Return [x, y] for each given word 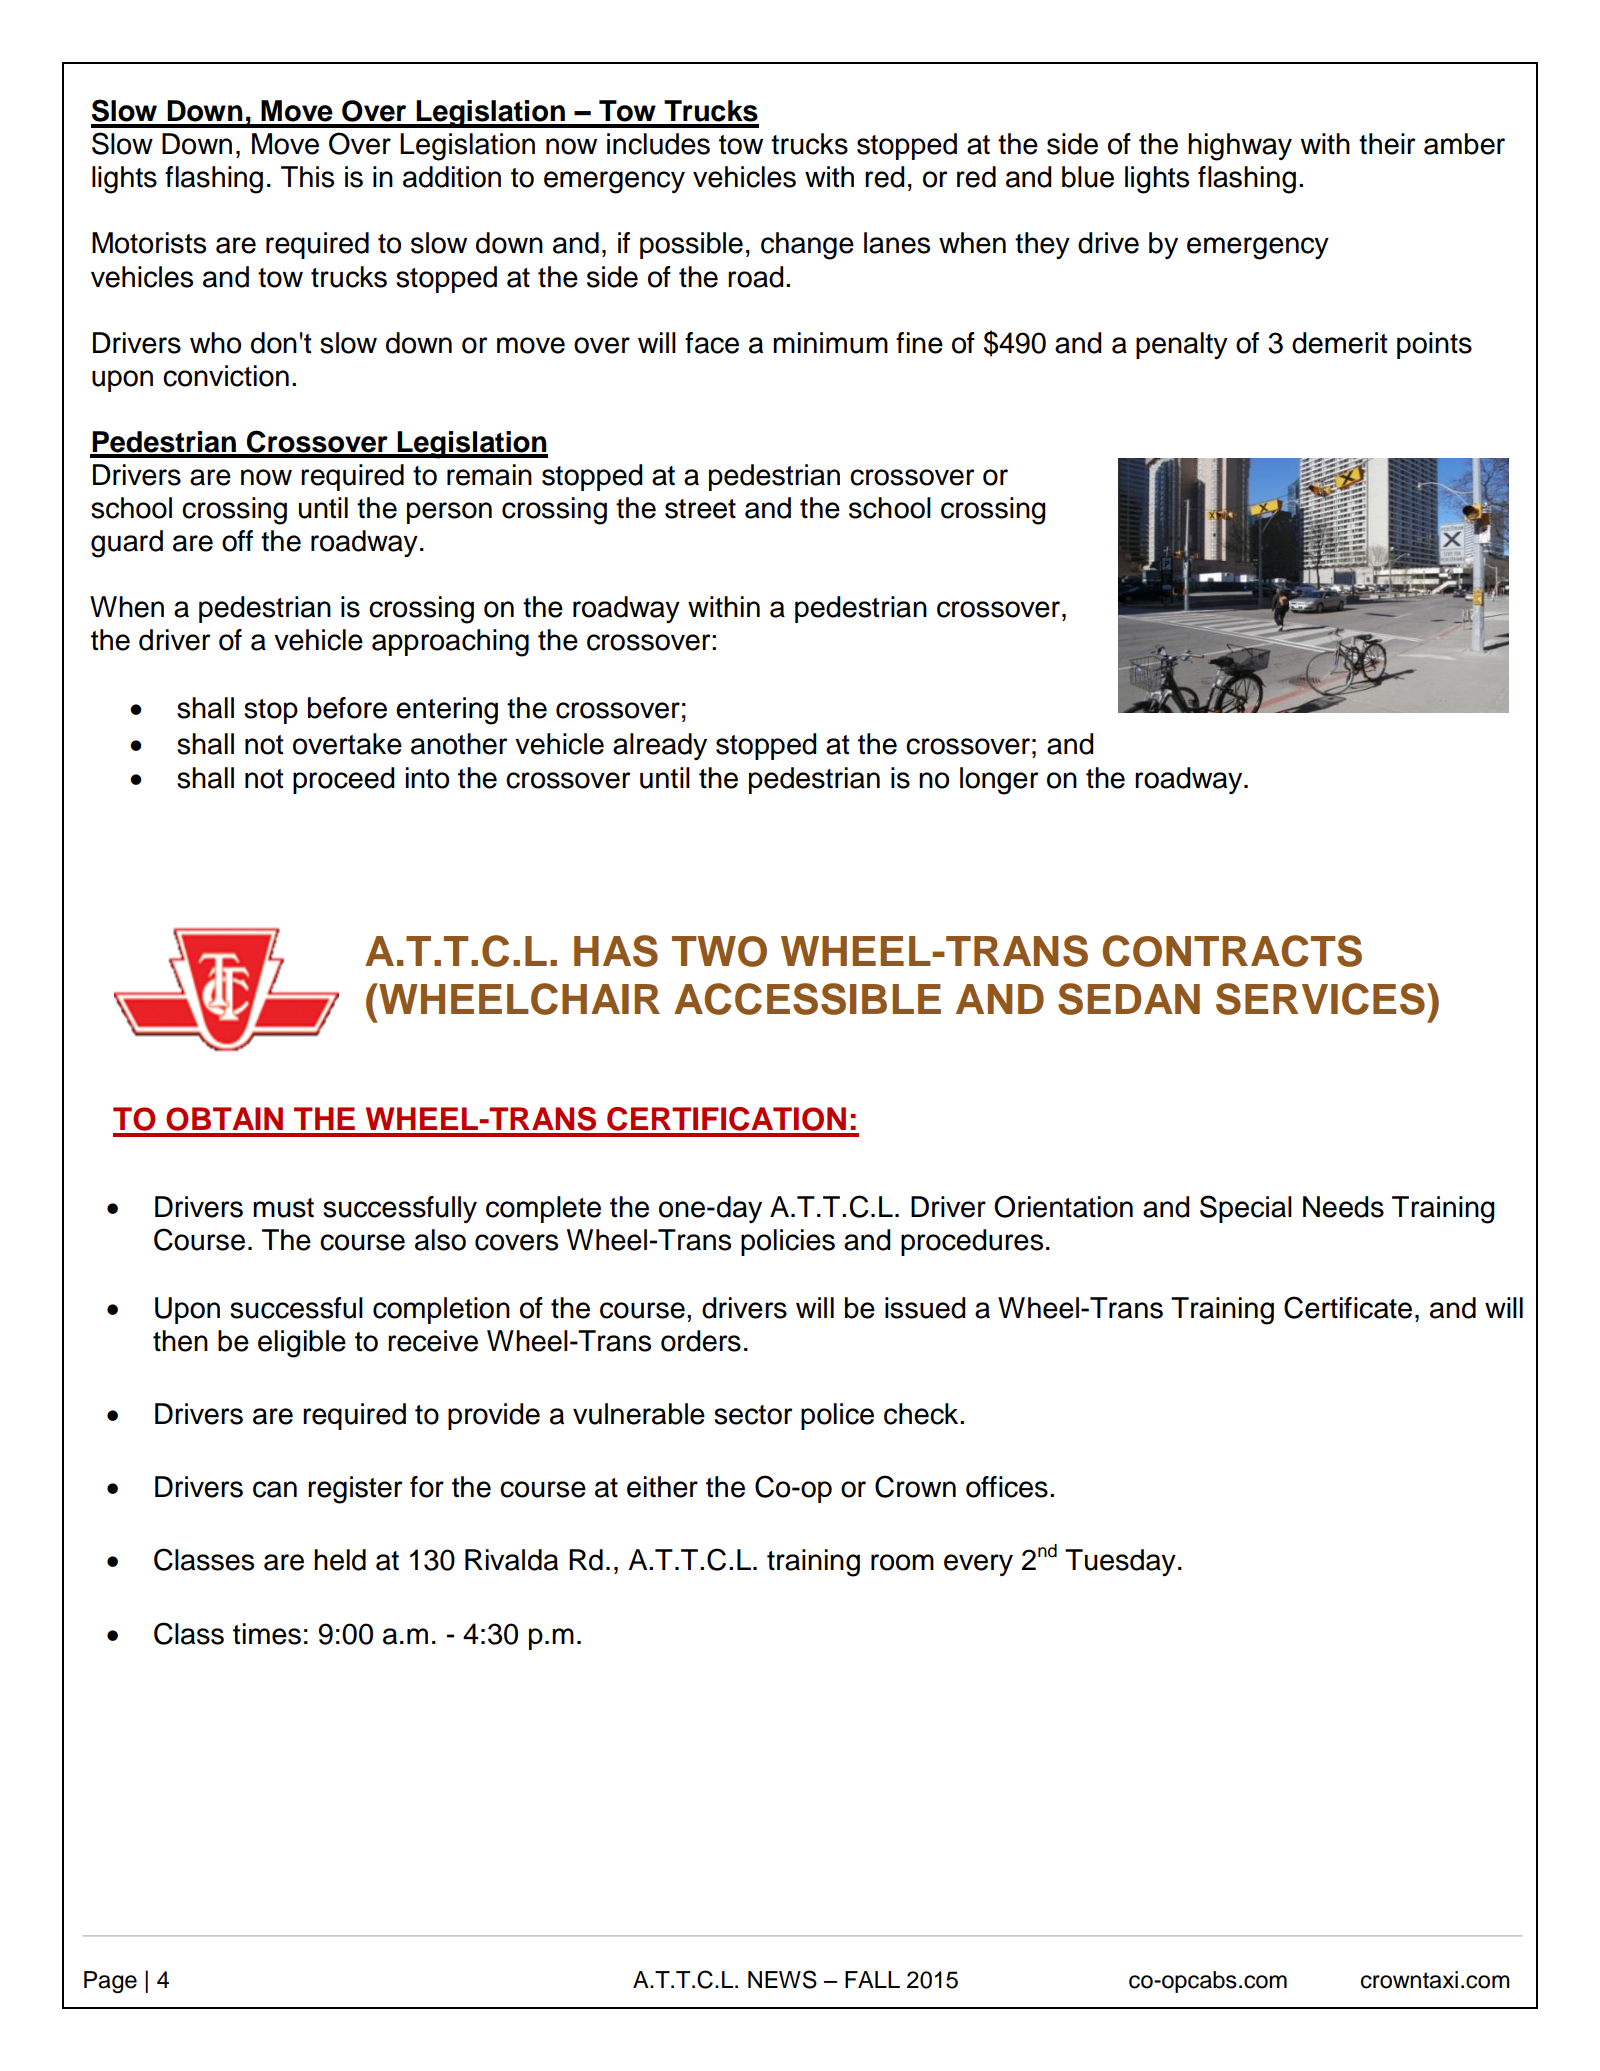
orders [701, 1341]
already [660, 746]
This [307, 177]
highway [1240, 147]
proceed [343, 780]
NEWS [782, 1979]
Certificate [1348, 1307]
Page [110, 1982]
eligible [302, 1344]
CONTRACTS [1232, 951]
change [807, 246]
